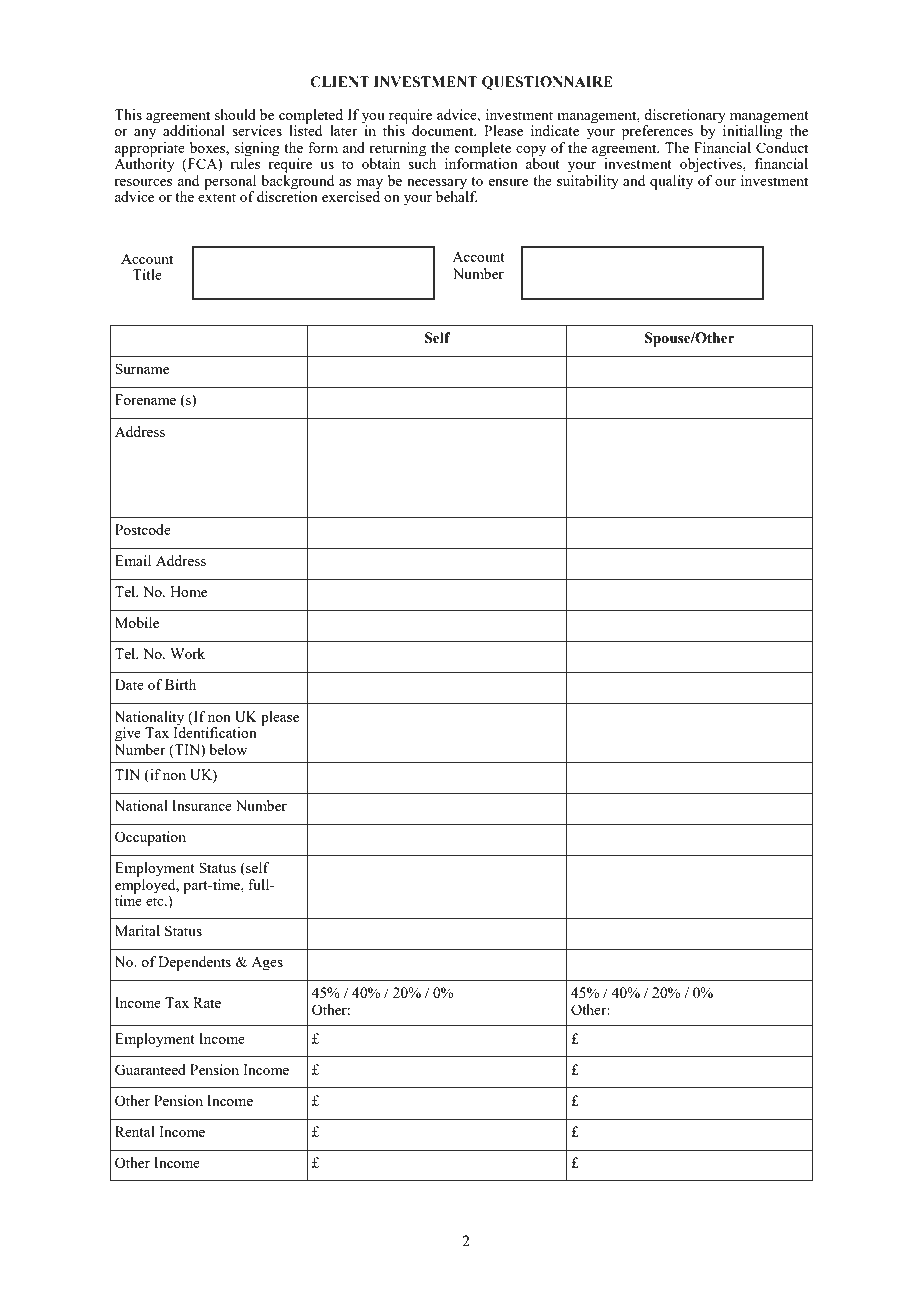  I want to click on Guaranteed, so click(150, 1069).
